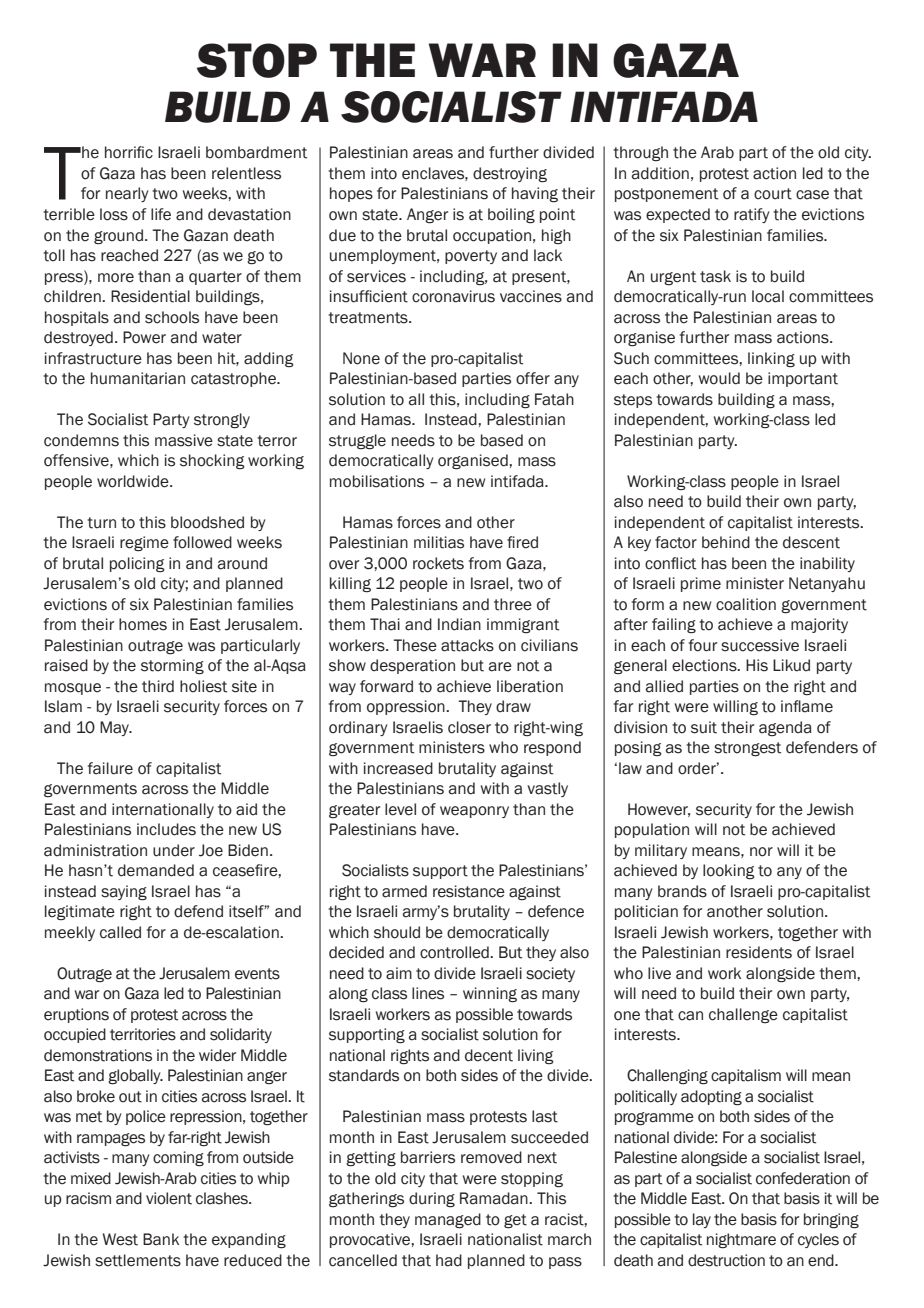 This document has height=1308, width=924. What do you see at coordinates (741, 1241) in the document?
I see `nightmare` at bounding box center [741, 1241].
